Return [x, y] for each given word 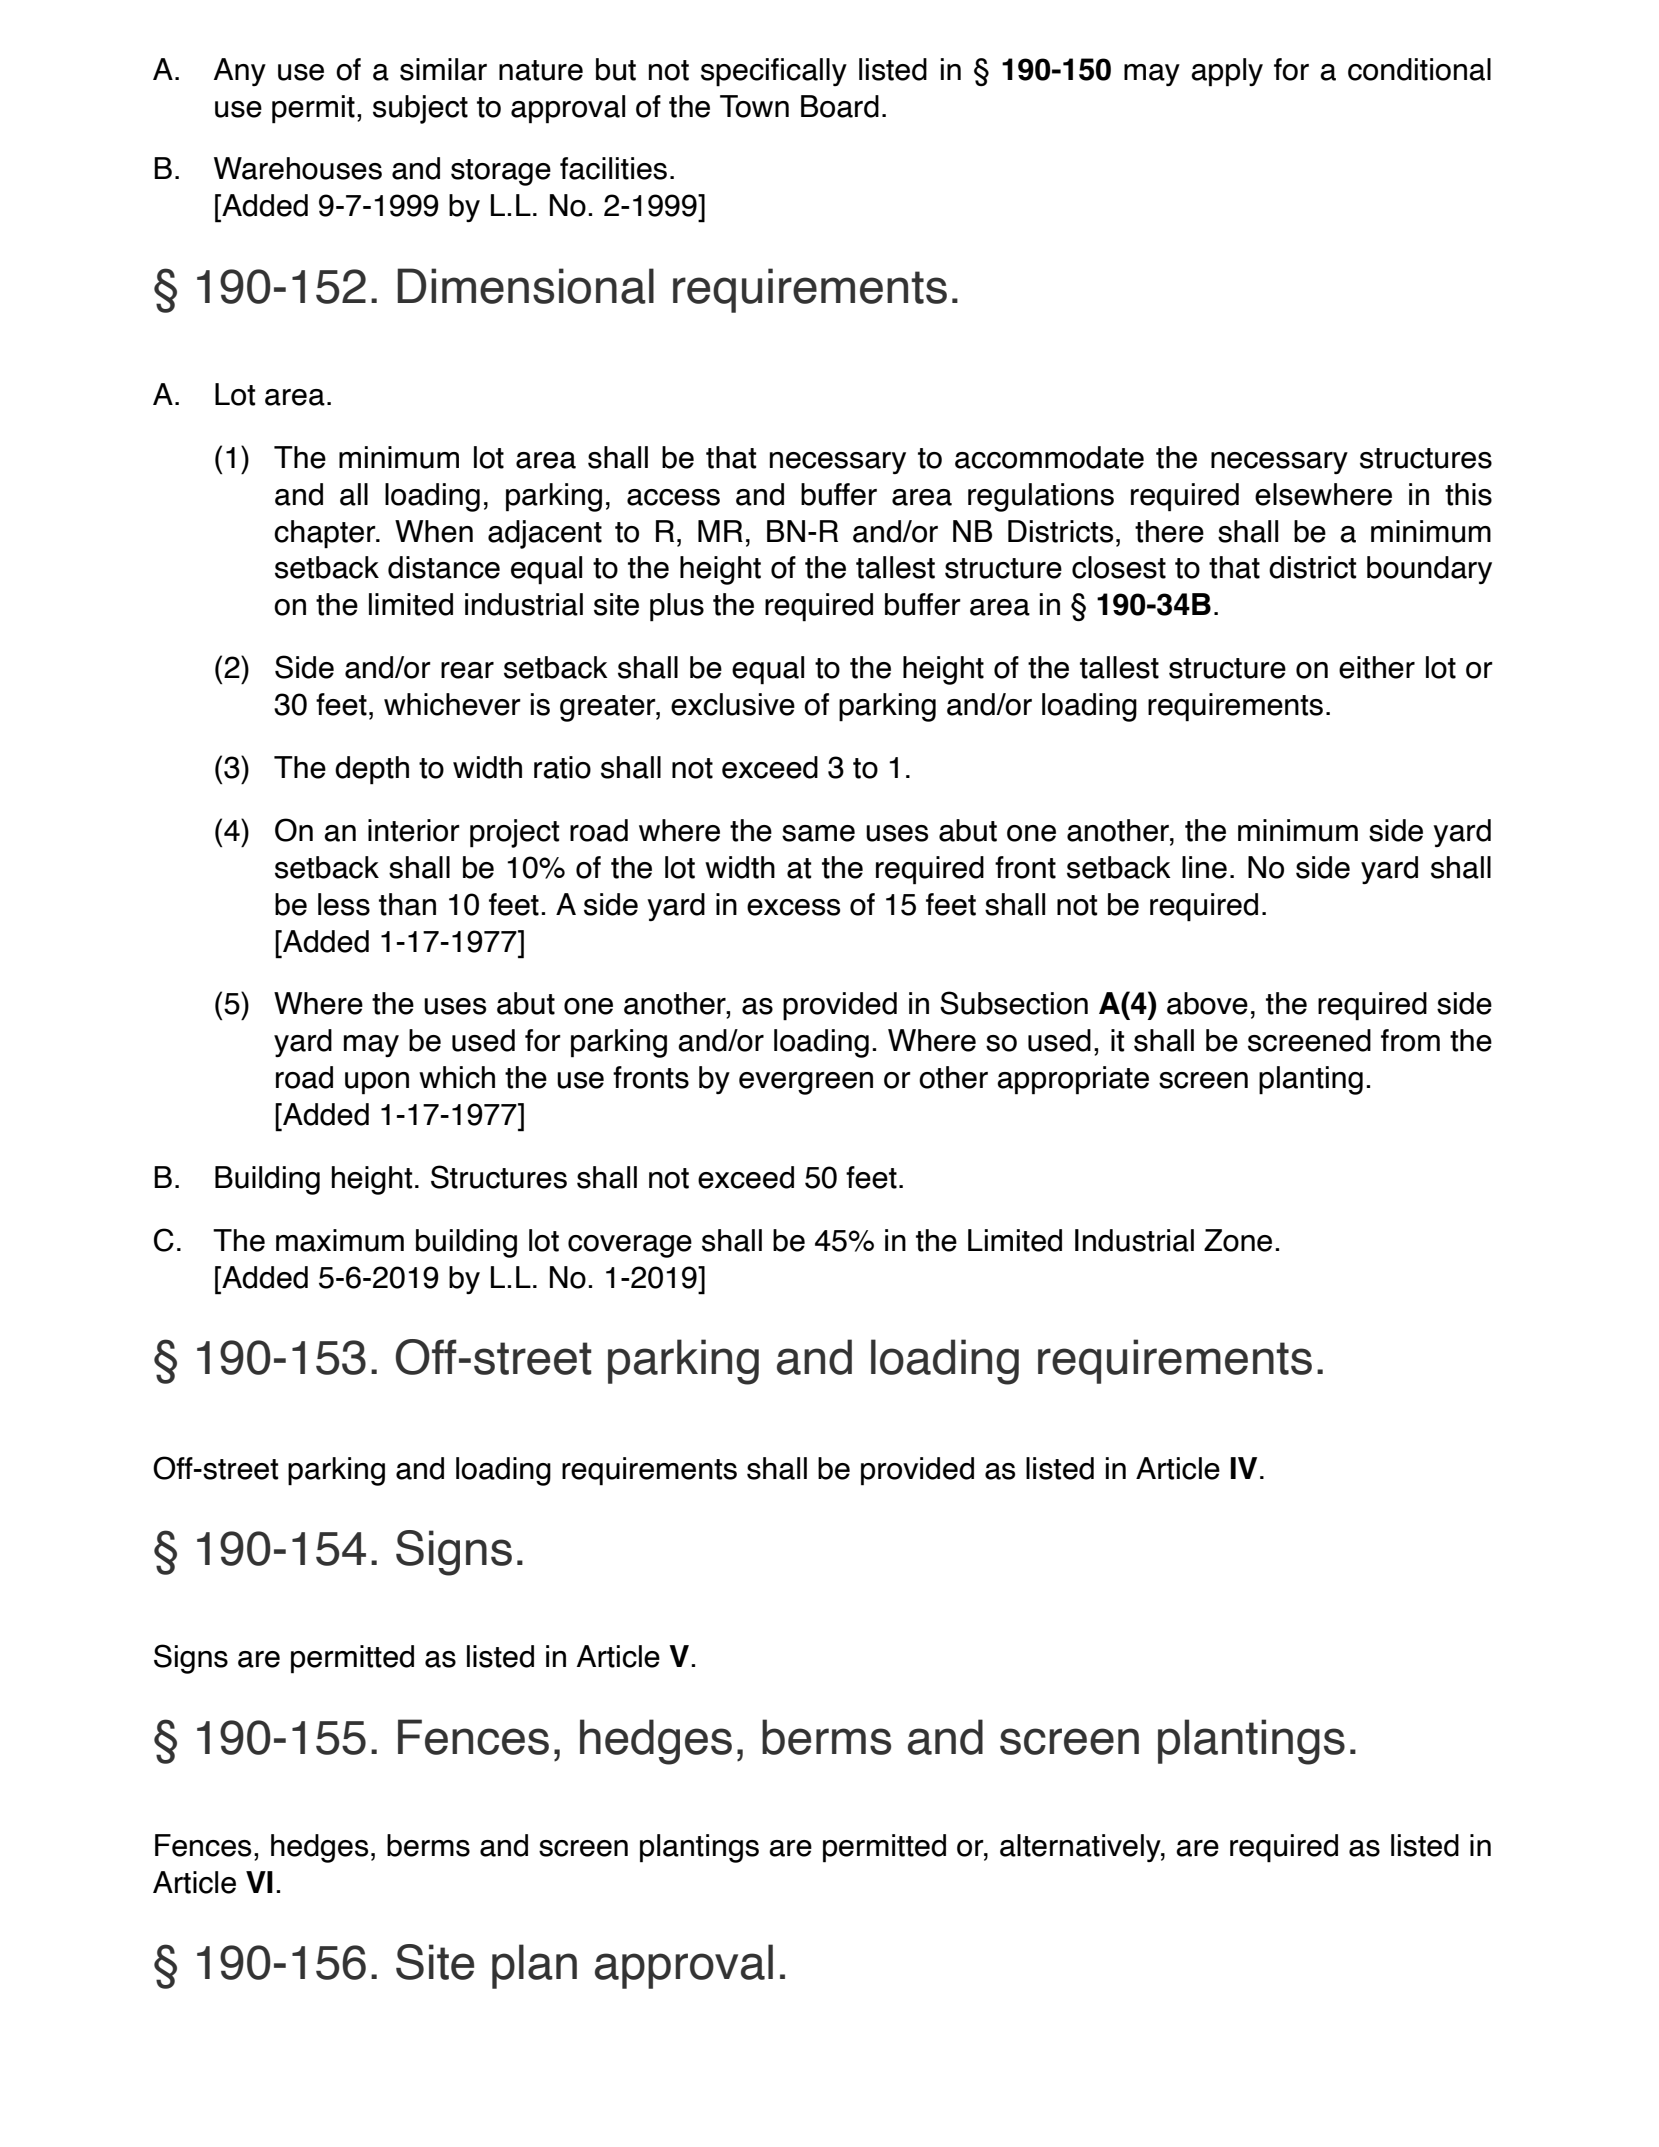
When [434, 531]
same [818, 833]
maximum [340, 1240]
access [673, 497]
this [1468, 494]
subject [420, 109]
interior [414, 830]
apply [1227, 72]
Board [840, 106]
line [1204, 867]
